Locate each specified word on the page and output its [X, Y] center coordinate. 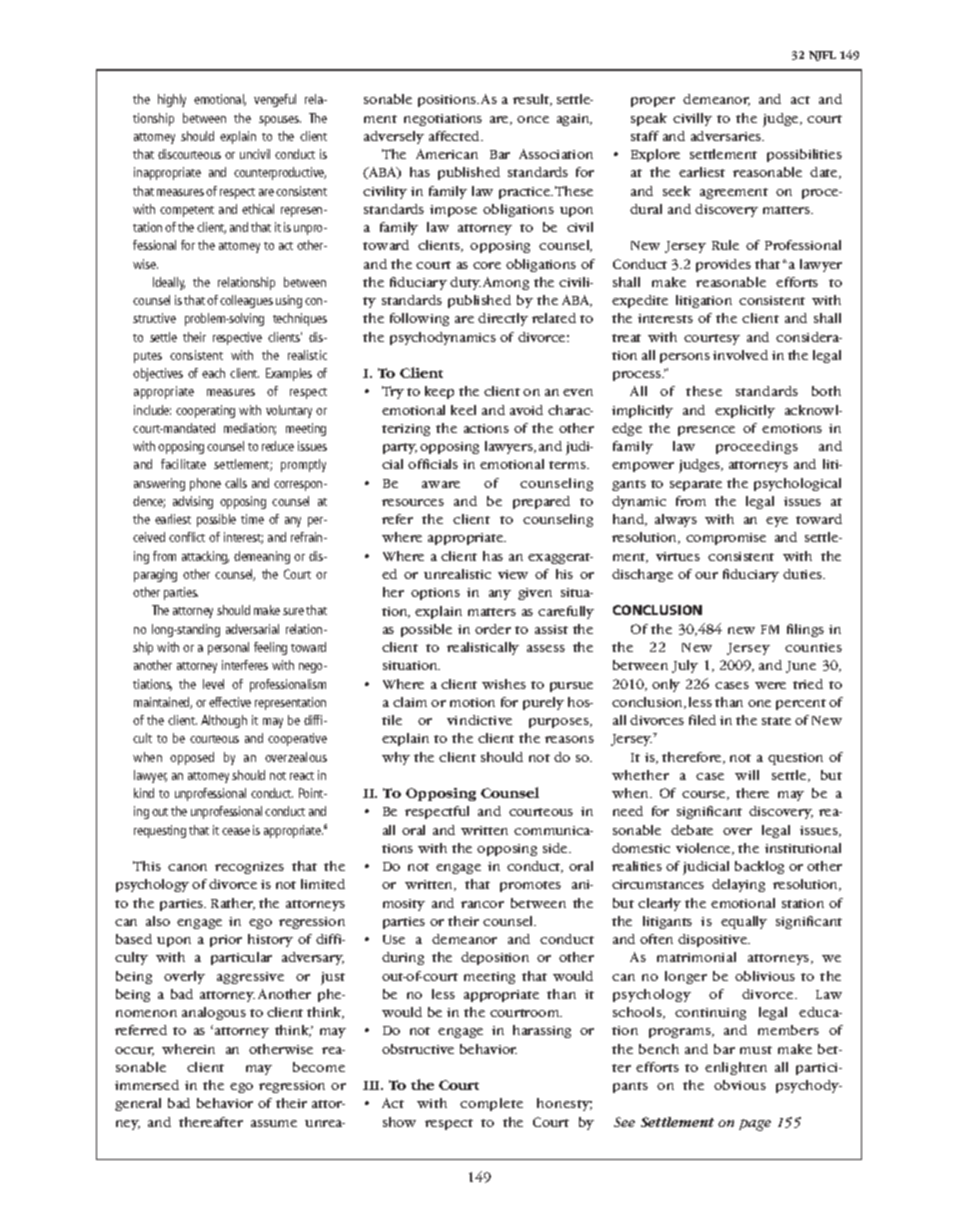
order [493, 629]
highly [172, 100]
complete [491, 1104]
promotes [530, 886]
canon [187, 867]
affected [455, 136]
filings [805, 630]
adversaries [727, 136]
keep [439, 392]
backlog [759, 867]
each [213, 373]
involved [740, 355]
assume [274, 1123]
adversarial [252, 629]
